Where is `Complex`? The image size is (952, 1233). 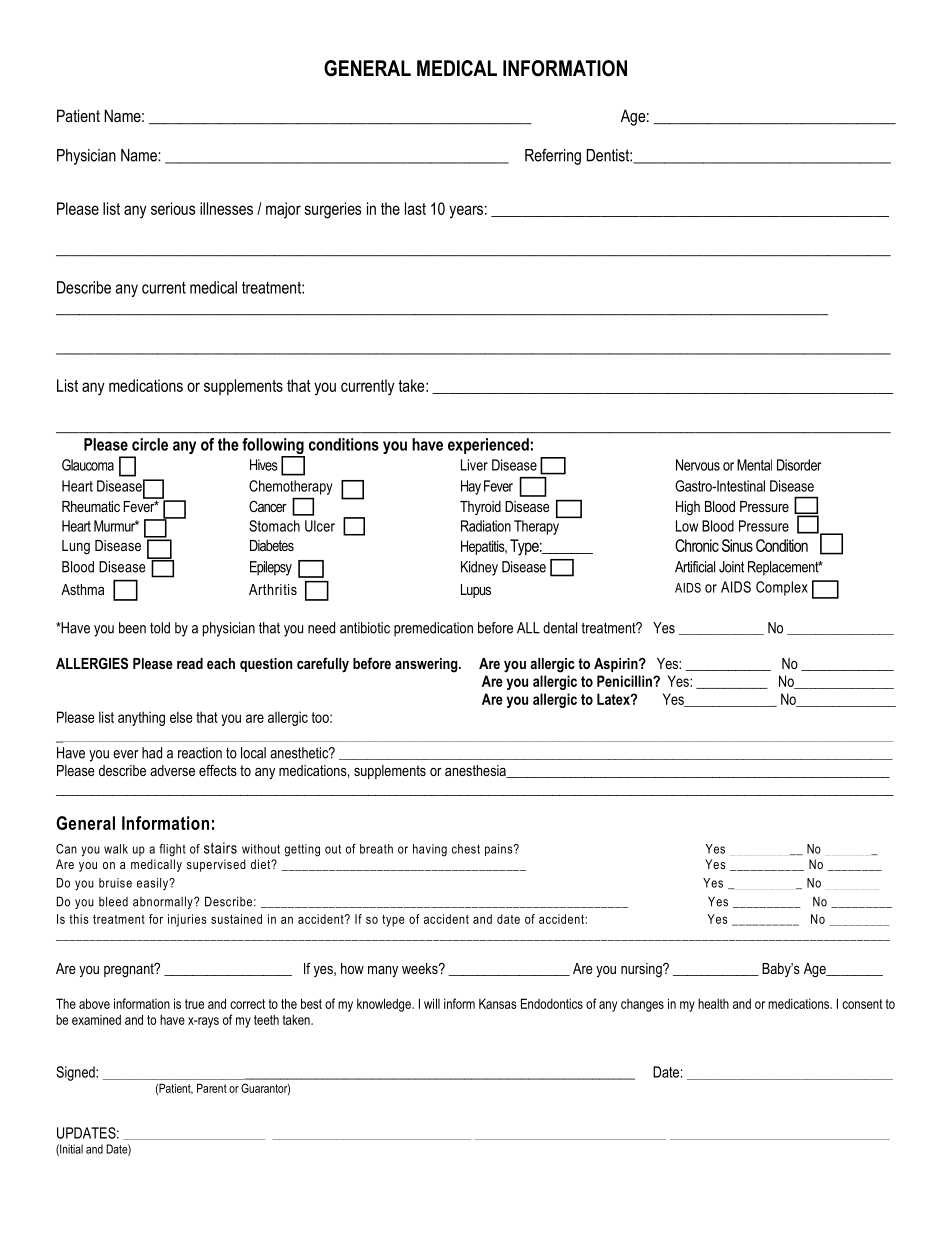 Complex is located at coordinates (782, 588).
